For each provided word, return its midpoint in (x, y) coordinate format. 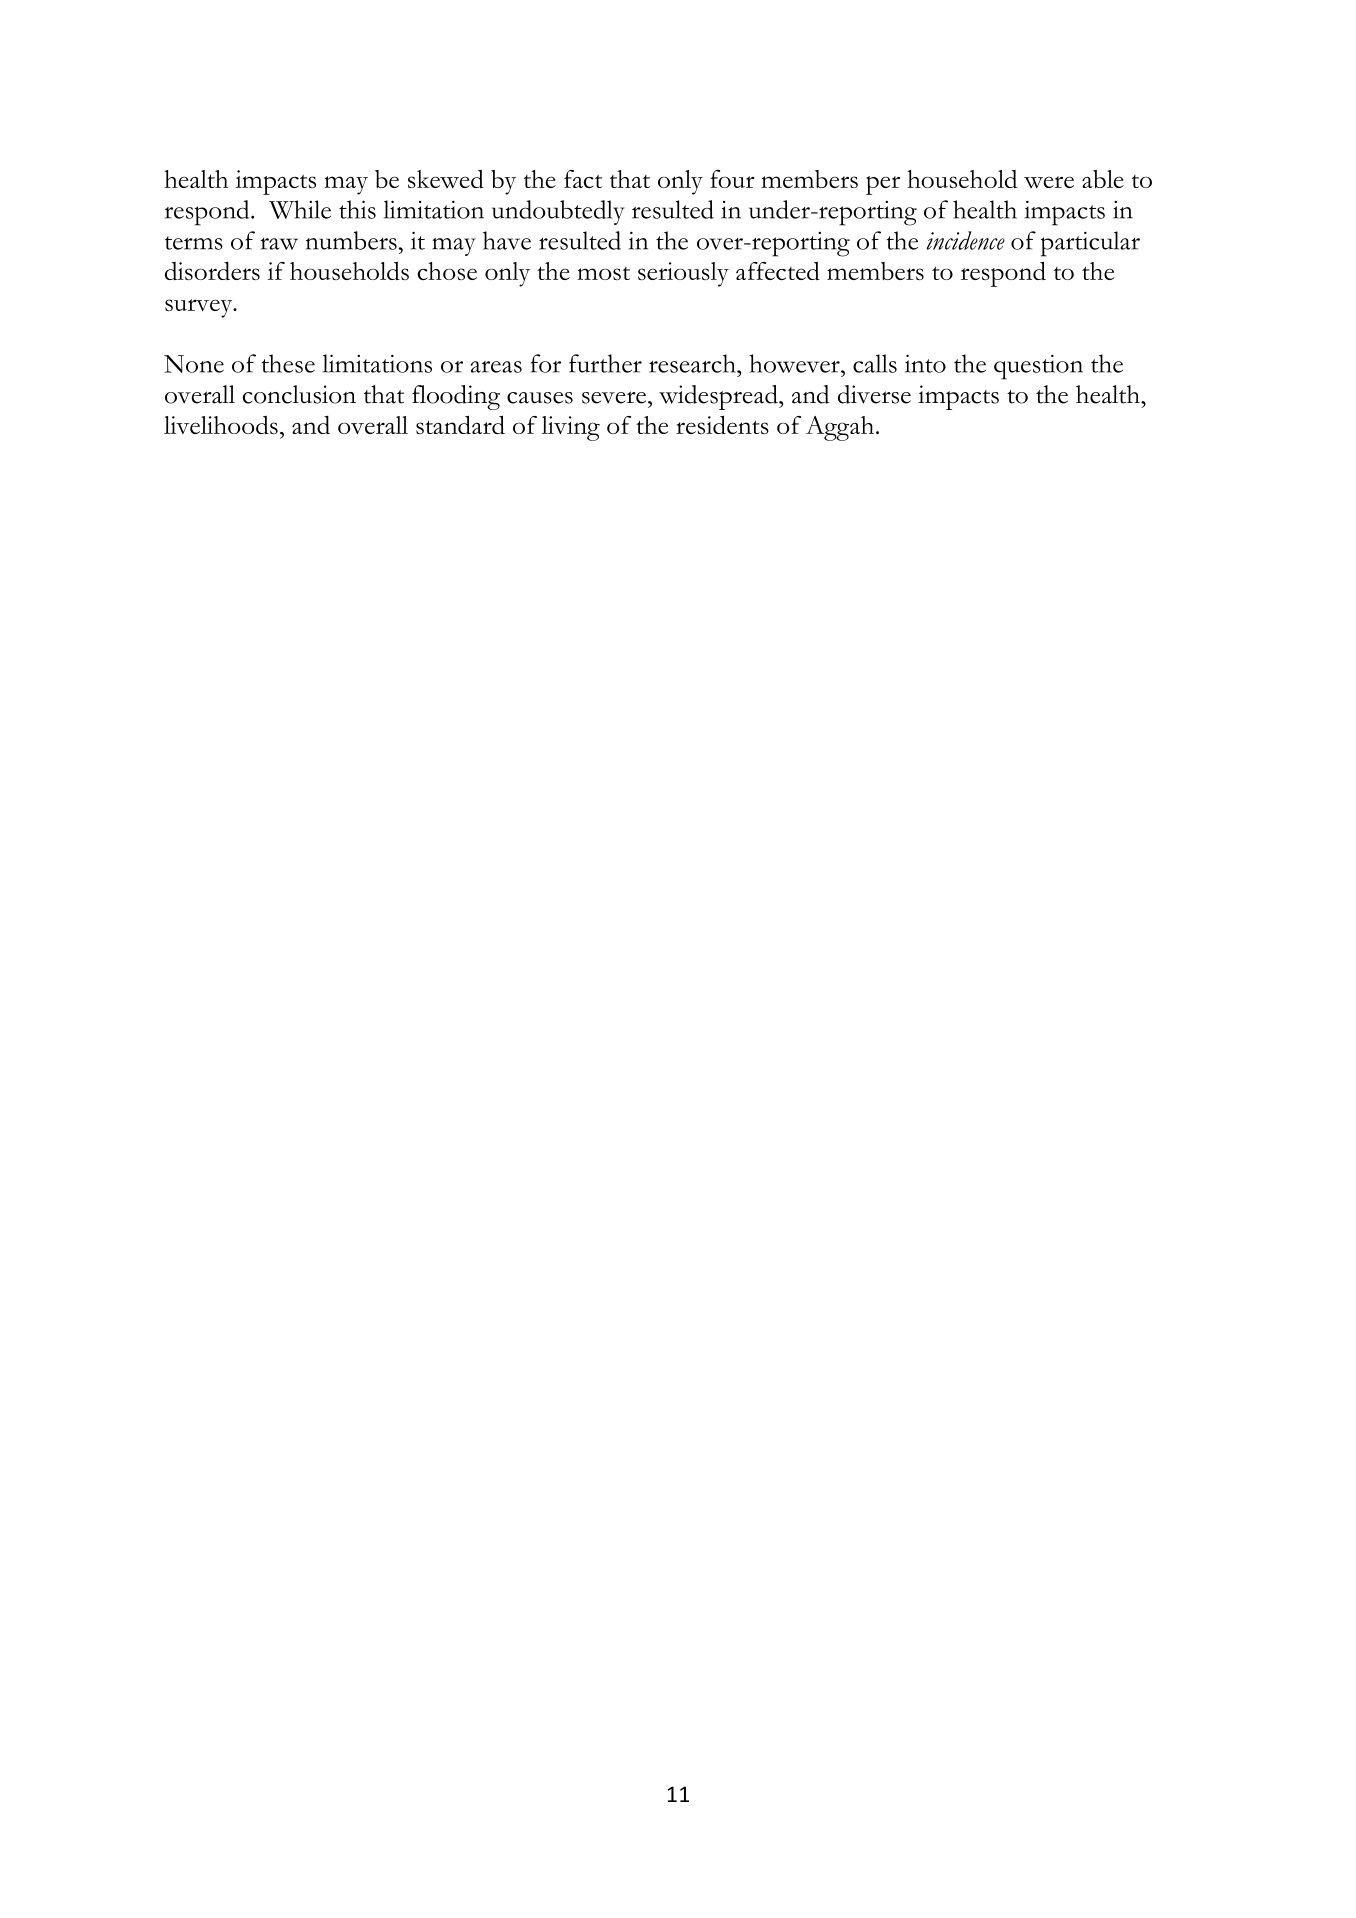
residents (722, 424)
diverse (874, 394)
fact (583, 179)
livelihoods (221, 425)
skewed (446, 179)
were (1049, 182)
